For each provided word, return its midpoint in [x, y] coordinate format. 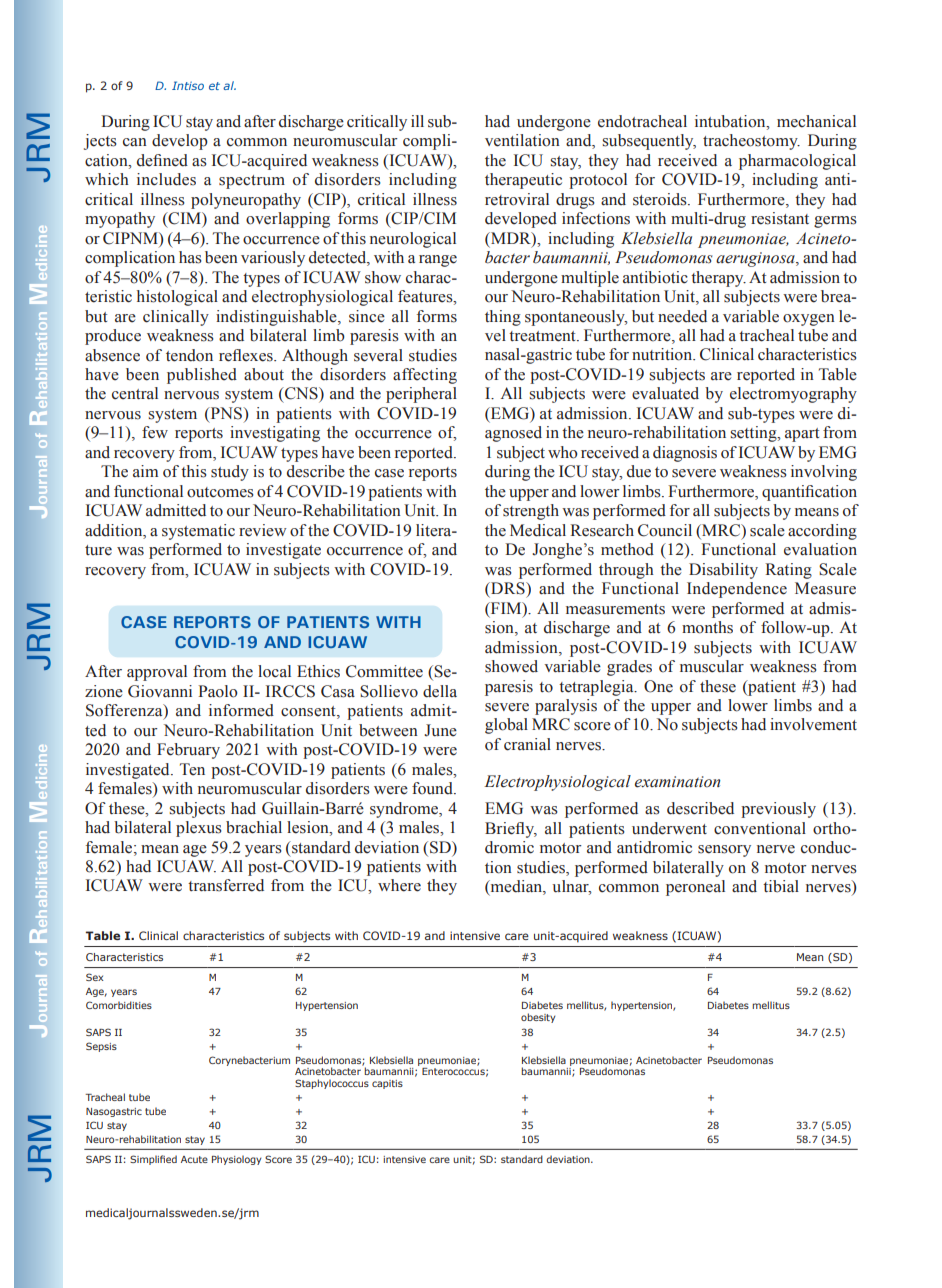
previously [778, 810]
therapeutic [523, 181]
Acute [194, 1159]
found [433, 788]
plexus [199, 829]
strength [531, 512]
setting [754, 434]
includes [166, 179]
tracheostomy [751, 142]
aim [145, 471]
